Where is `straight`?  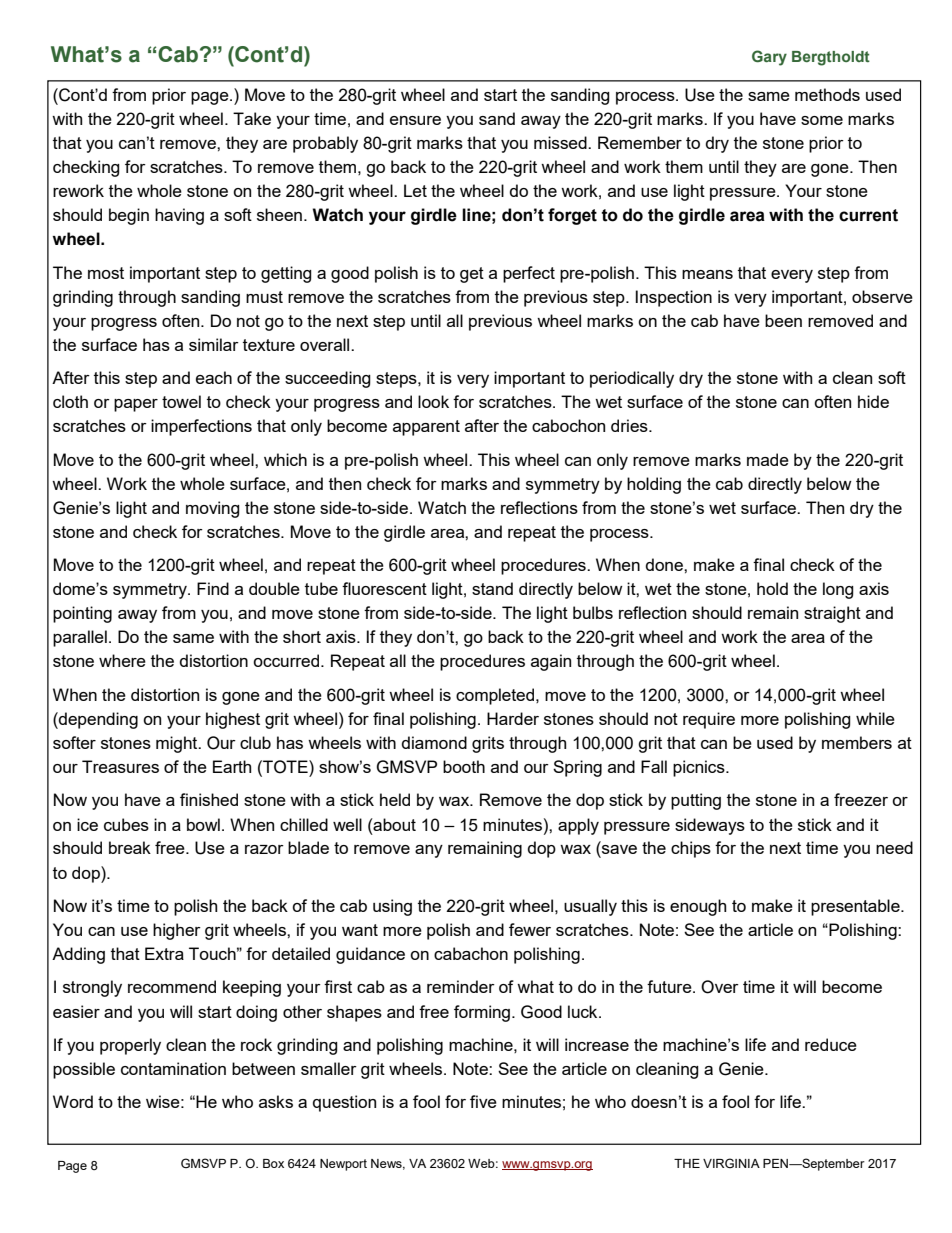
straight is located at coordinates (832, 614).
